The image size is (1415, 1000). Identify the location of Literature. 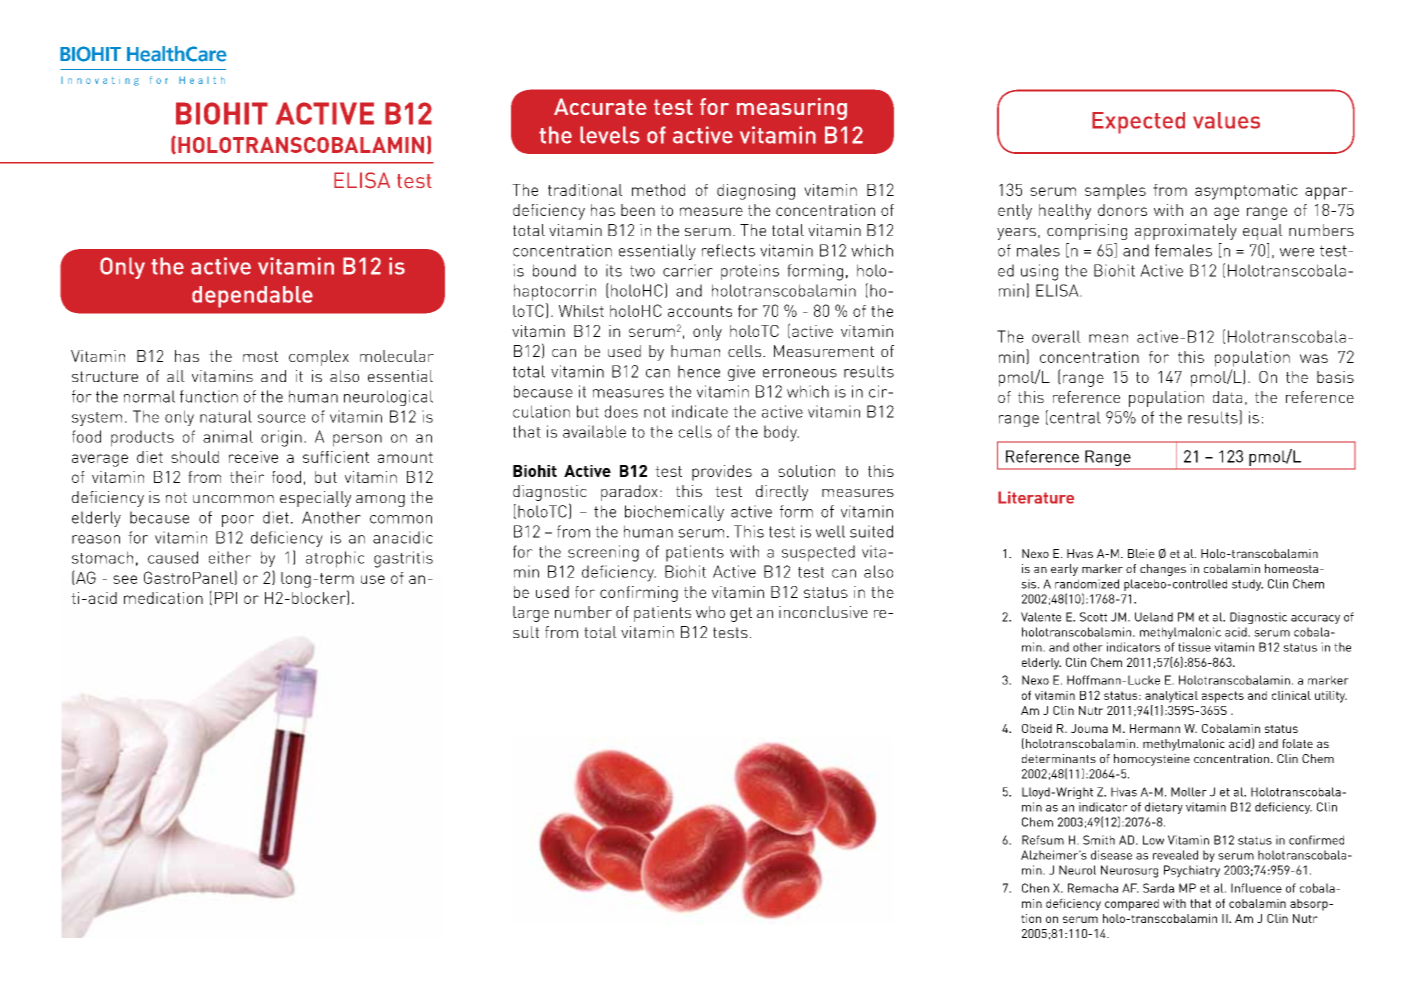
(1036, 497).
